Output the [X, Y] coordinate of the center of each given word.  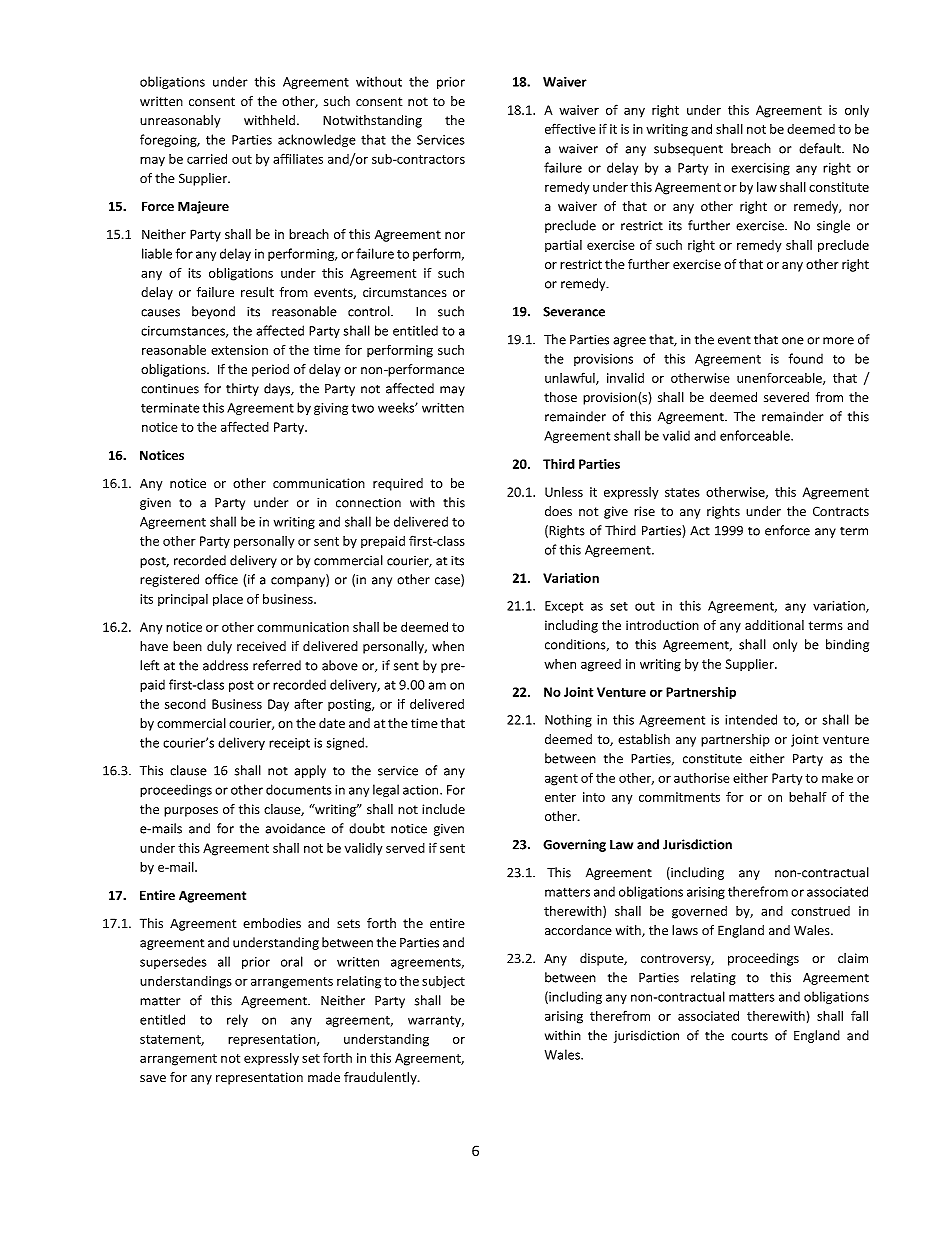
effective [570, 128]
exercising [760, 169]
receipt [289, 744]
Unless [564, 492]
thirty [242, 389]
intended [751, 719]
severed [786, 397]
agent [561, 780]
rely [237, 1020]
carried [207, 159]
